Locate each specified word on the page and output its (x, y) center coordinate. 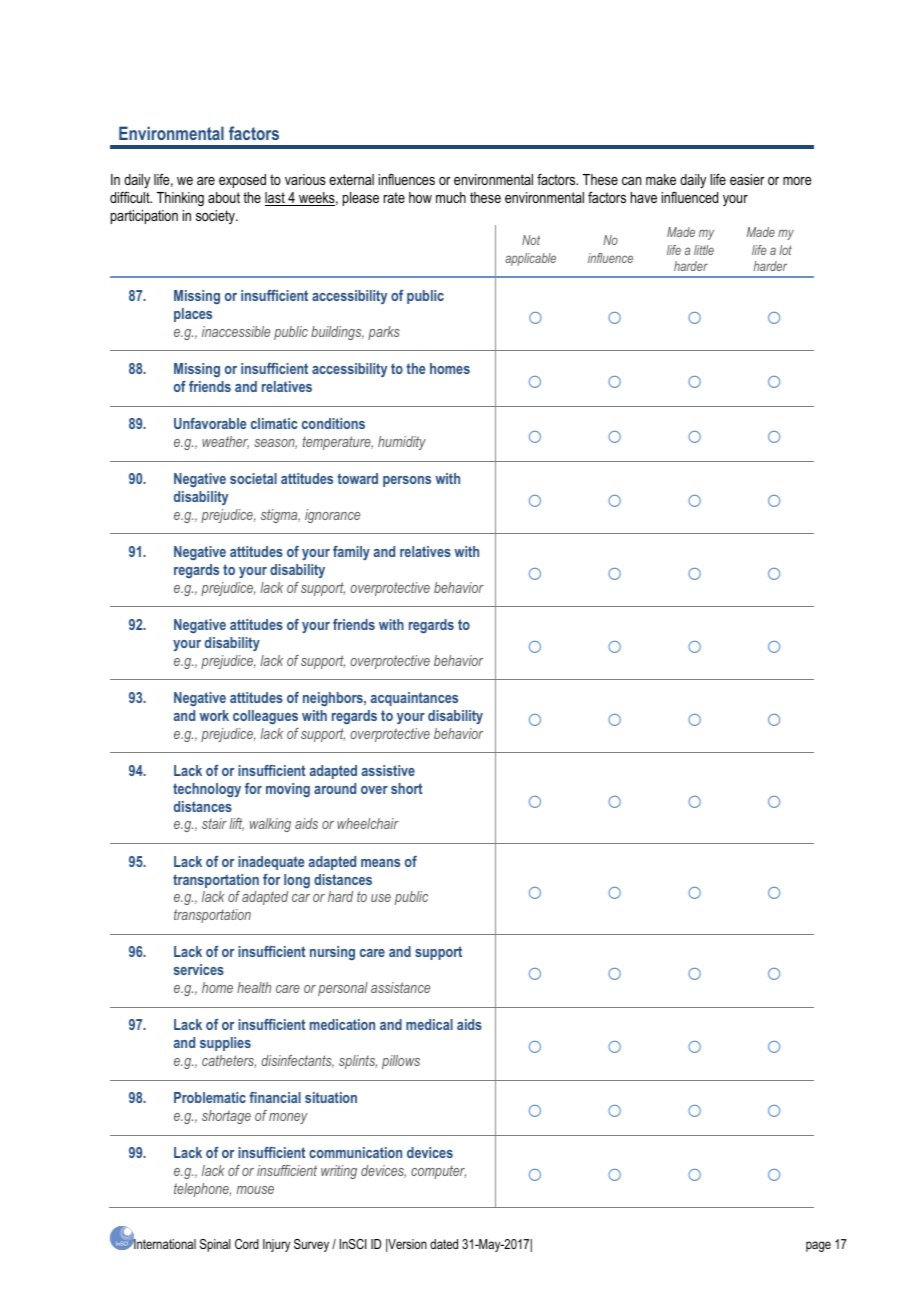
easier (747, 179)
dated (444, 1244)
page (818, 1246)
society (216, 217)
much (451, 197)
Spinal (215, 1245)
